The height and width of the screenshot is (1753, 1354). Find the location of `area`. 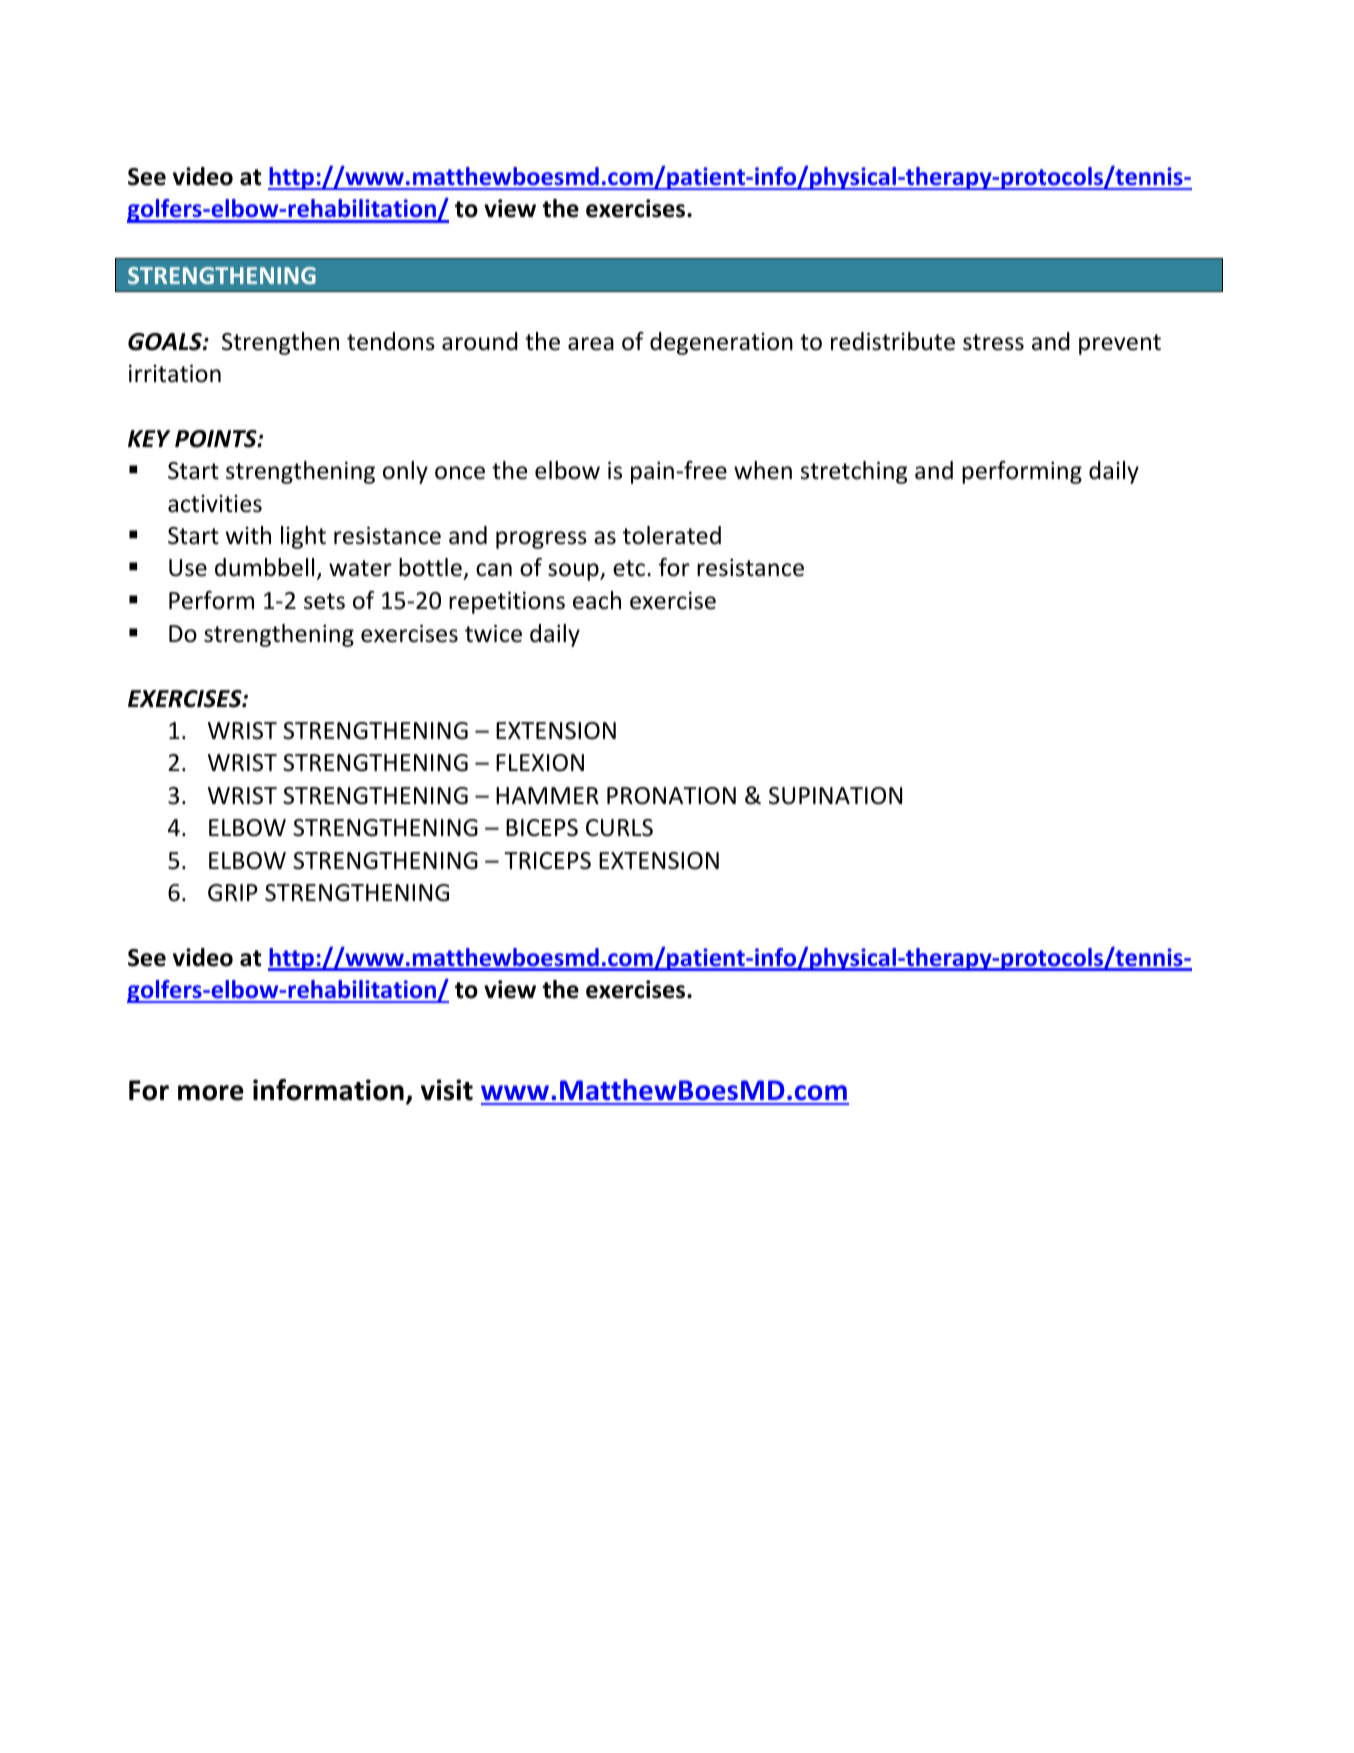

area is located at coordinates (591, 344).
